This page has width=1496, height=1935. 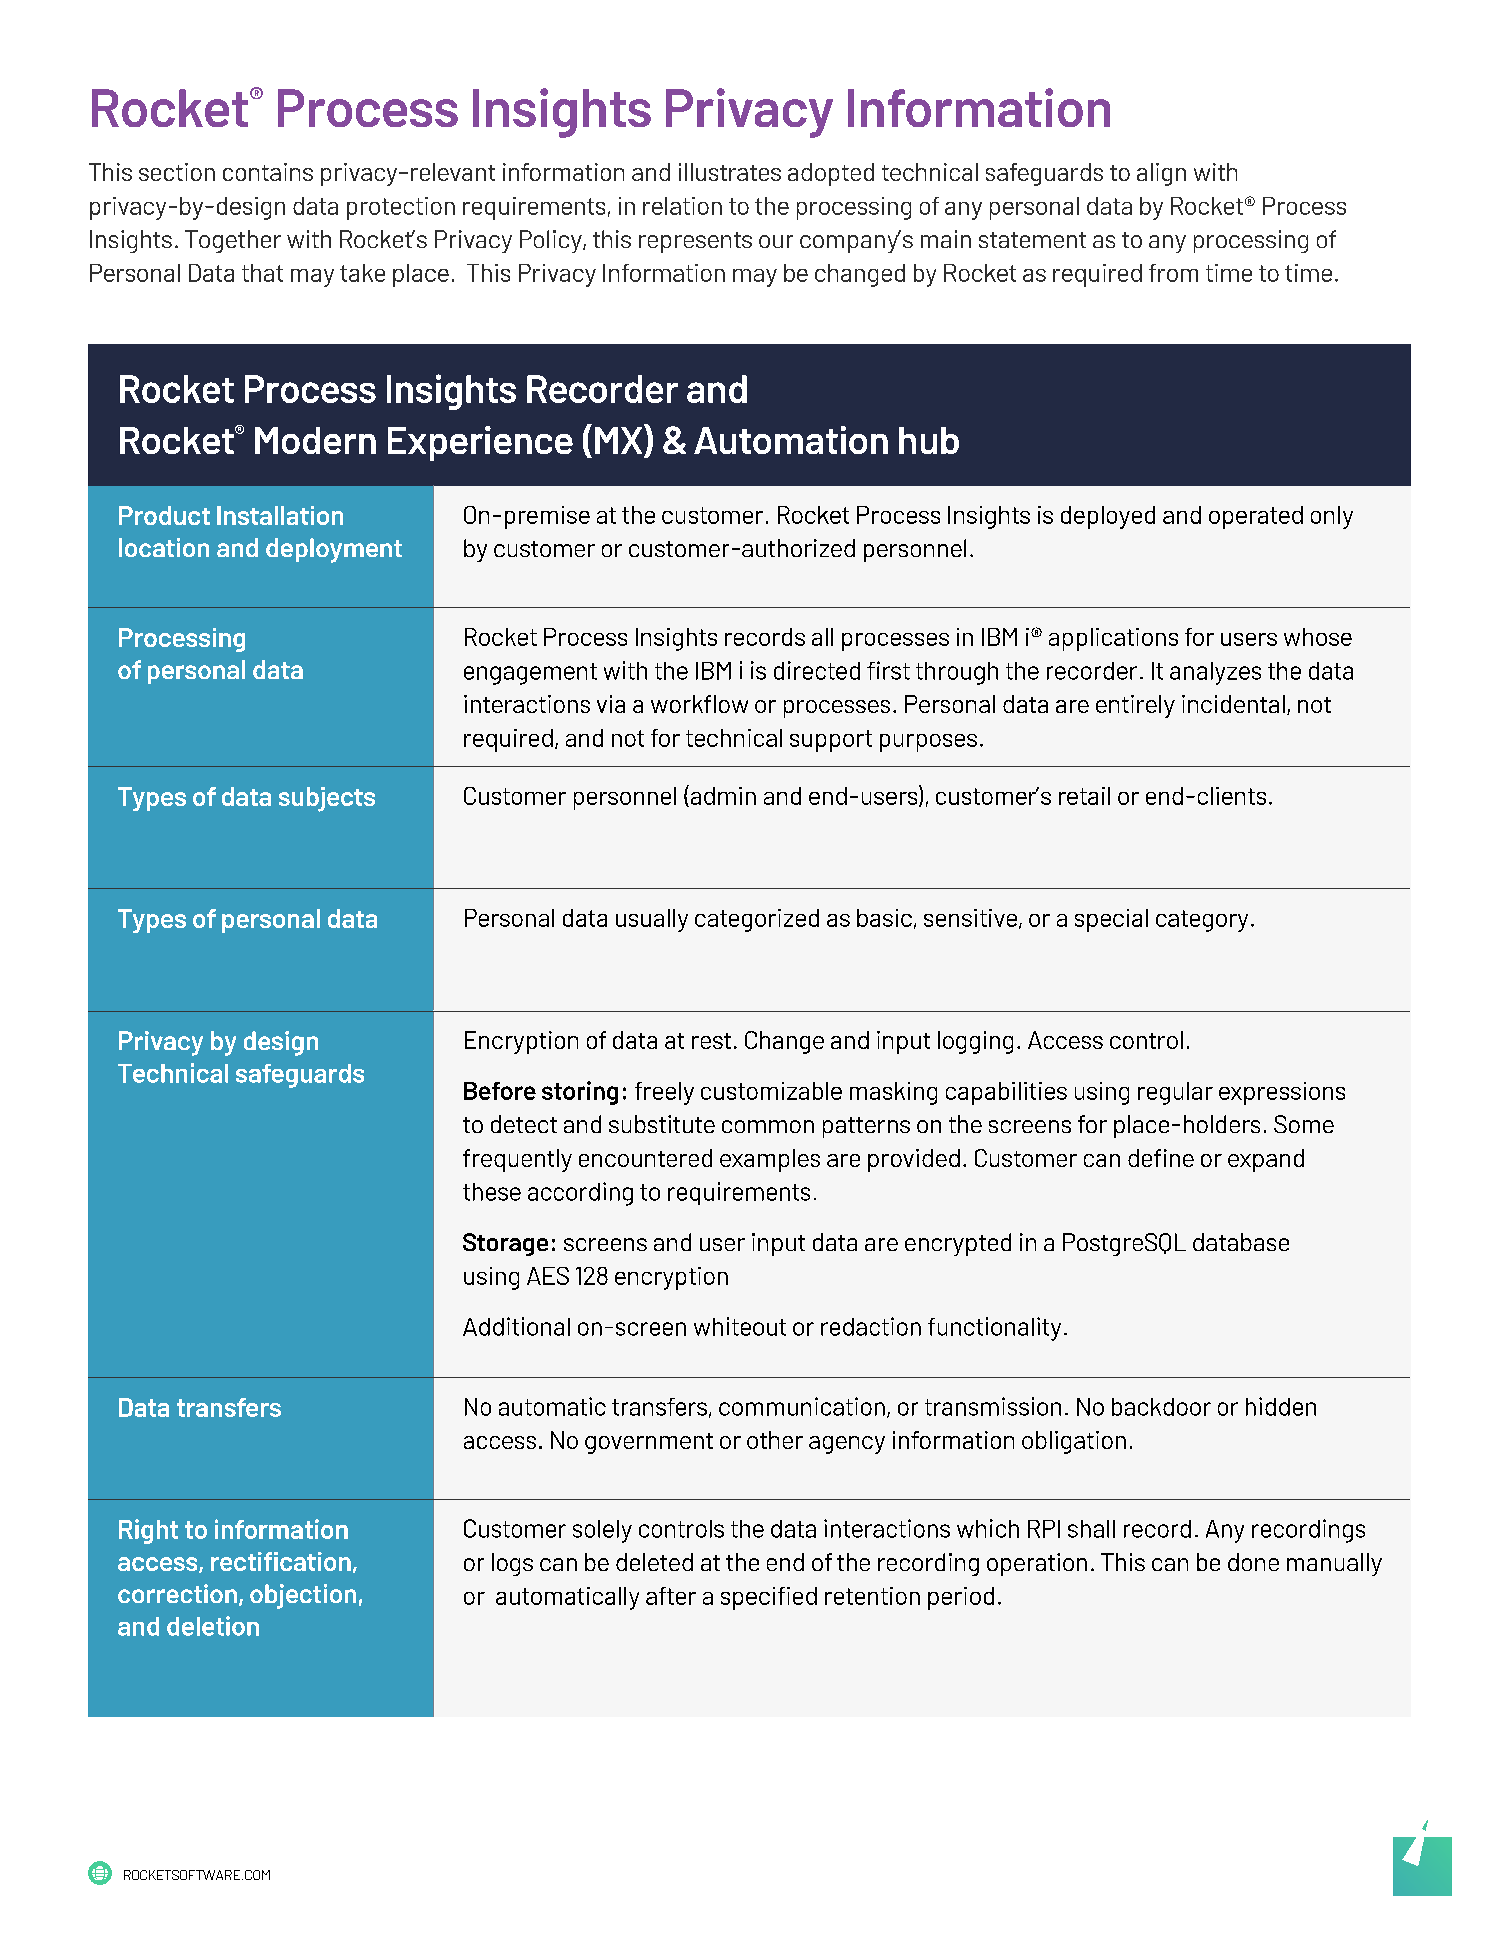 I want to click on align, so click(x=1161, y=174).
